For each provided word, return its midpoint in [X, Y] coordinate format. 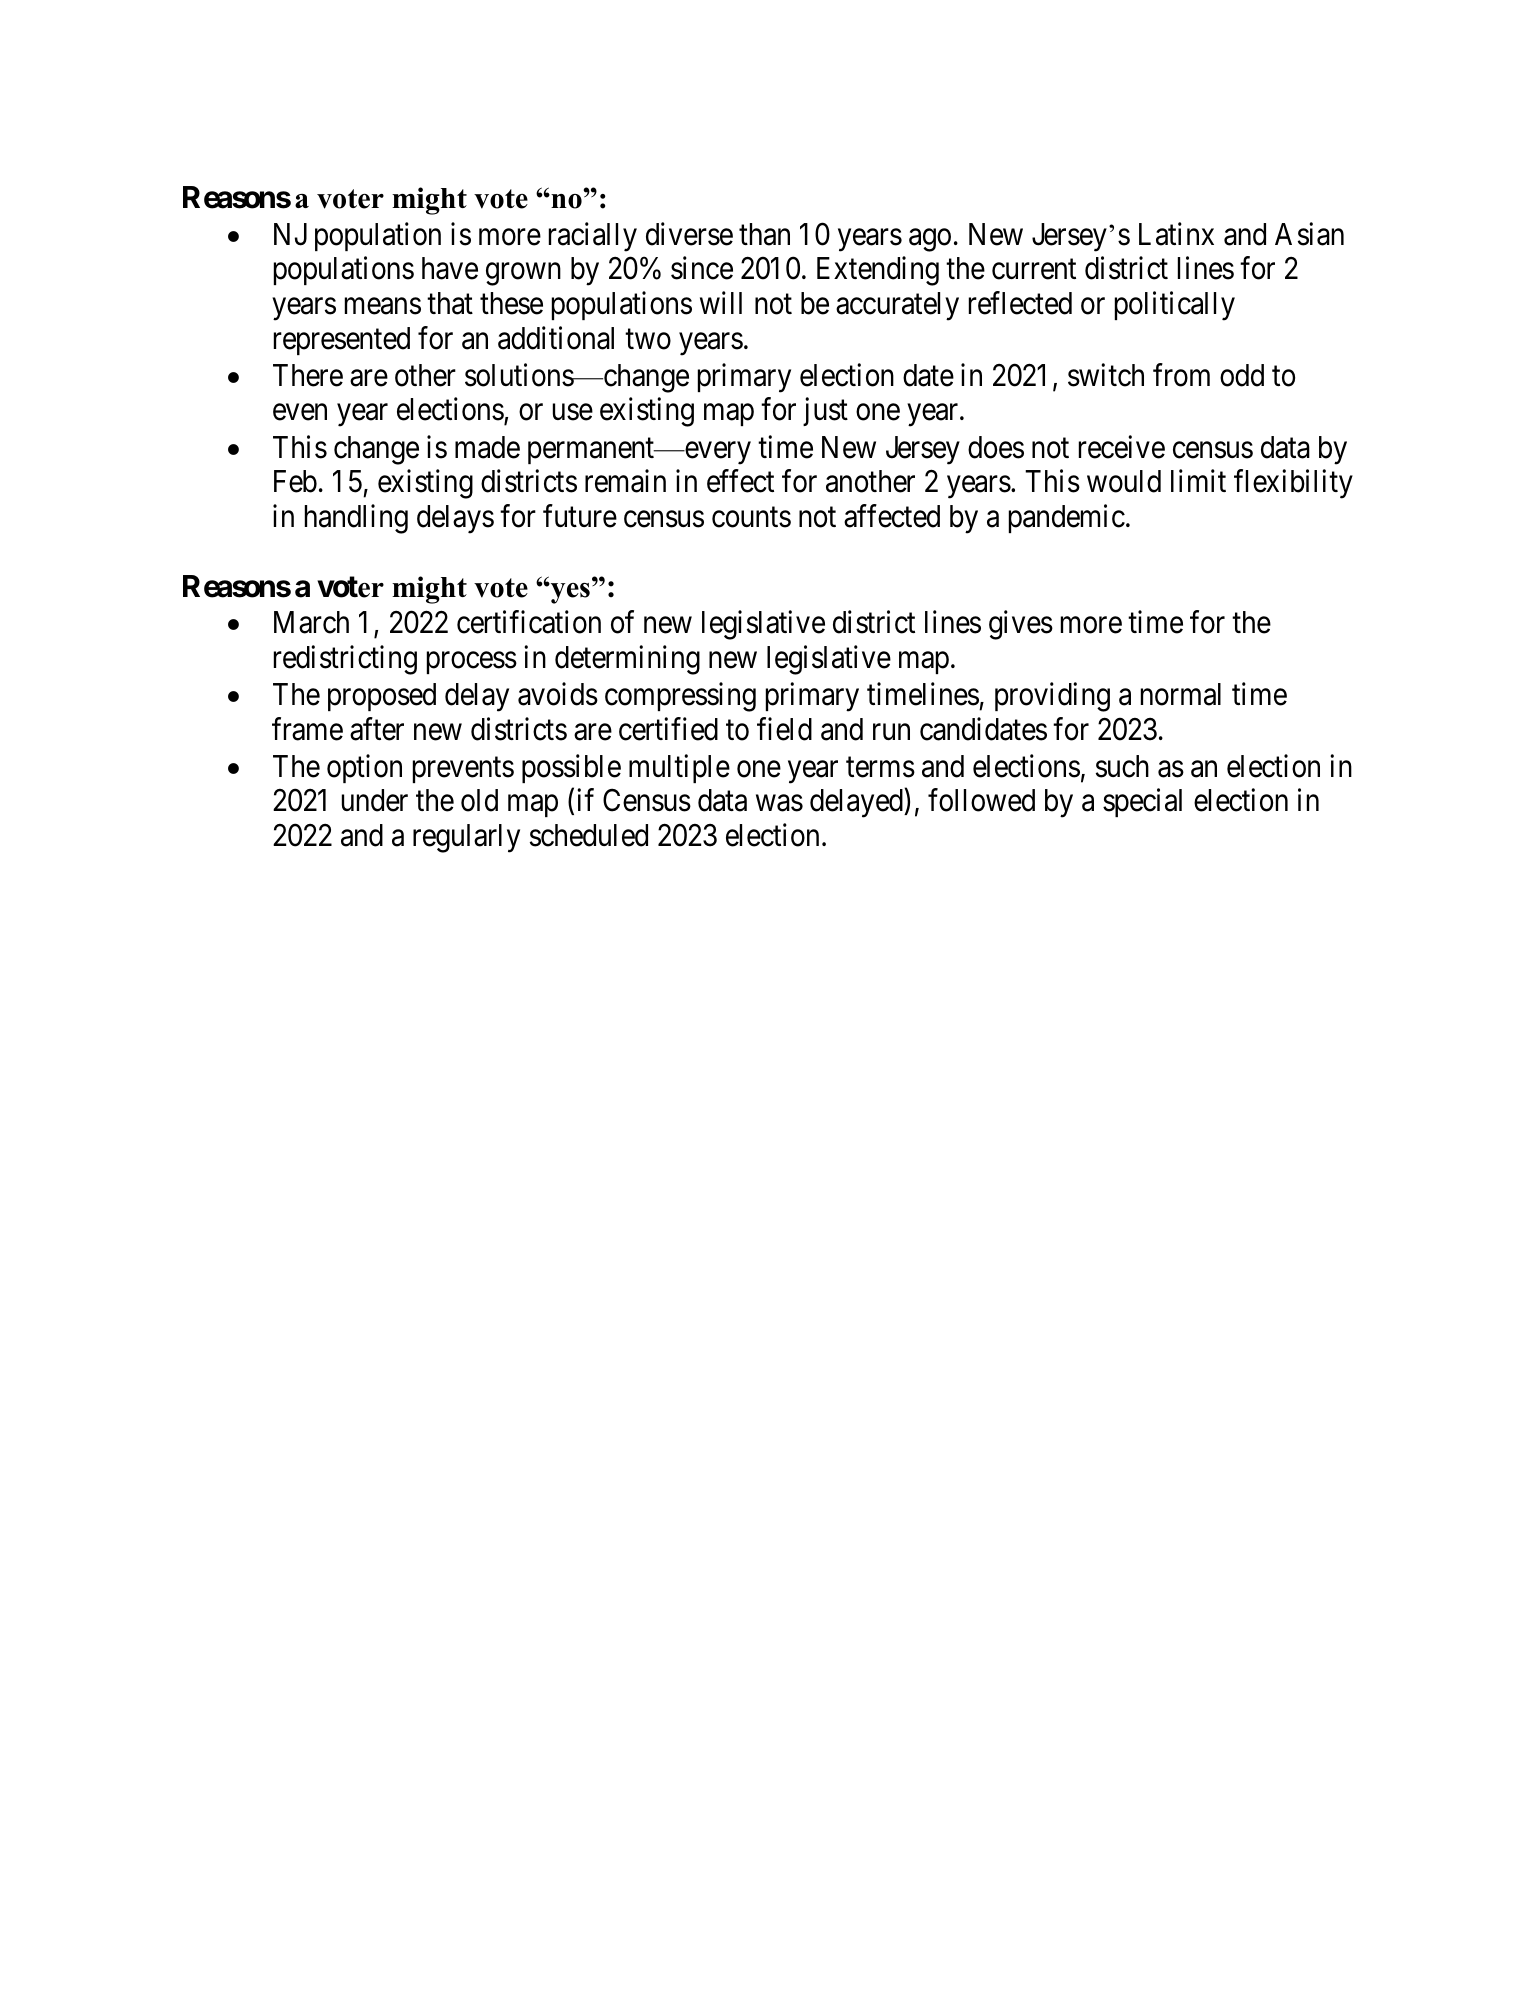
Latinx [1176, 234]
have [450, 268]
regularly [466, 838]
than [764, 234]
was [779, 803]
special [1142, 803]
